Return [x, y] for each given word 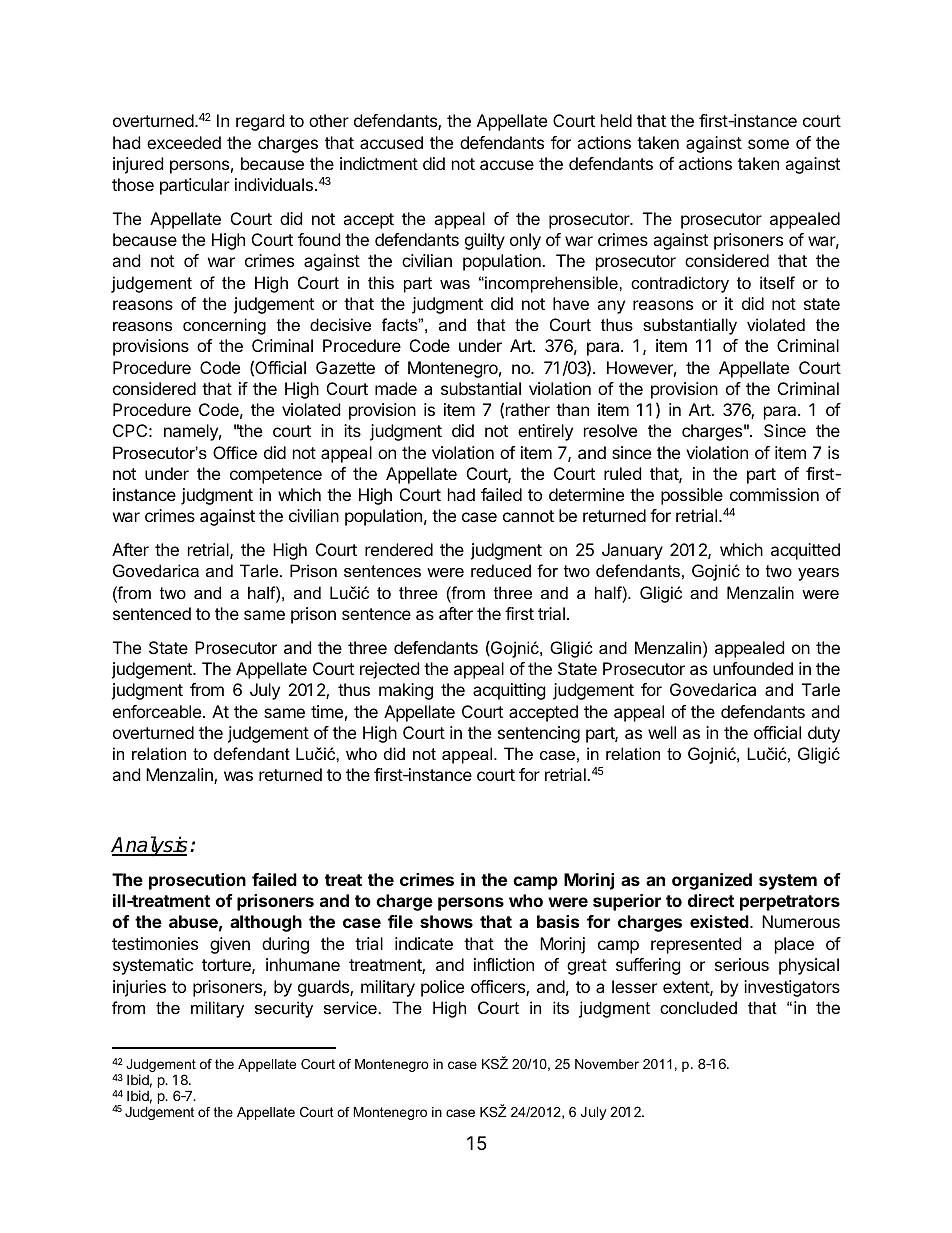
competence [276, 476]
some [768, 144]
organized [712, 881]
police [442, 988]
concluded [698, 1007]
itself [777, 282]
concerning [224, 326]
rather [528, 409]
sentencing [539, 734]
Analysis [149, 846]
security [284, 1009]
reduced [501, 570]
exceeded [184, 142]
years [818, 574]
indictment [379, 163]
